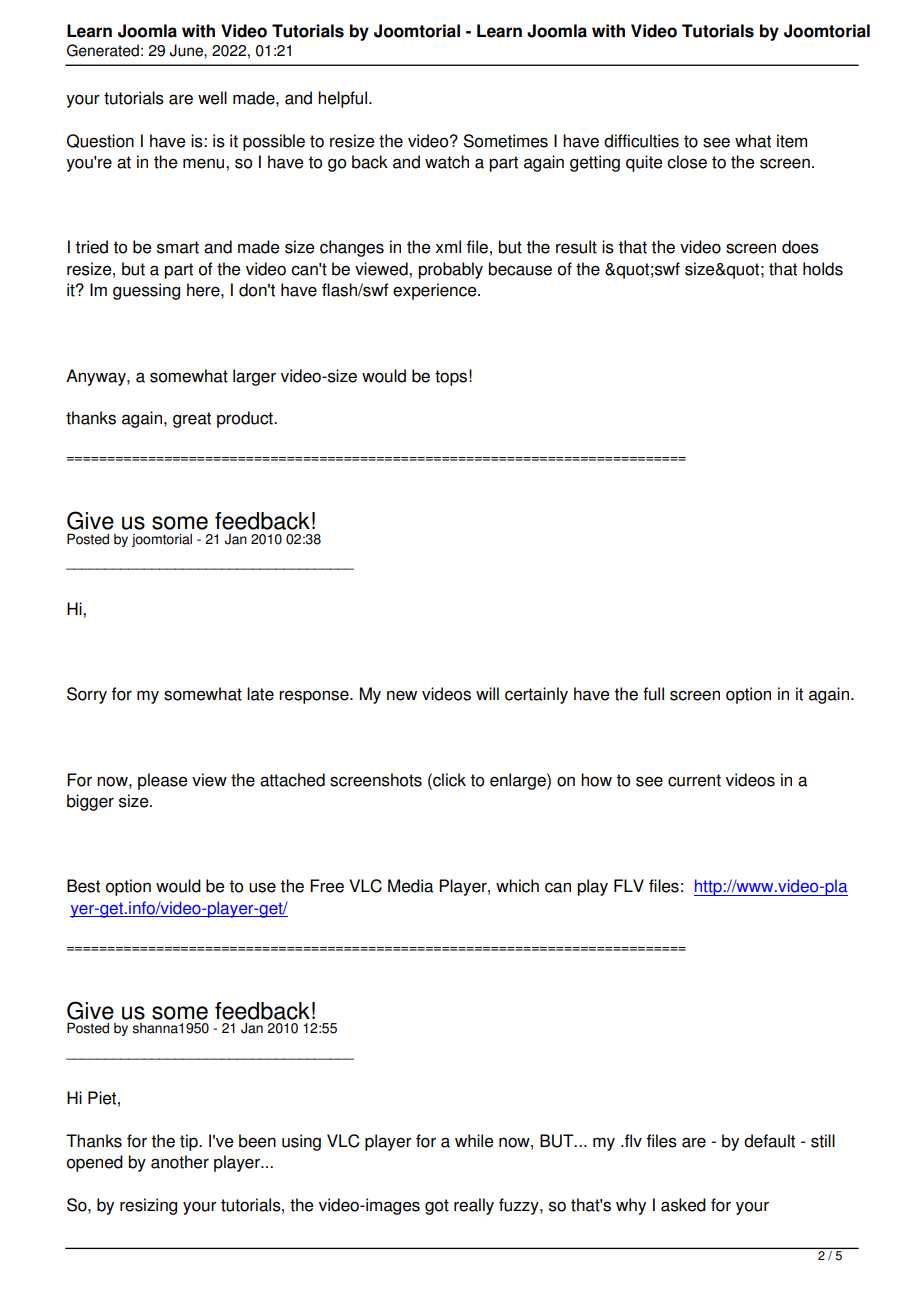 This document has height=1308, width=924. I want to click on please, so click(163, 781).
